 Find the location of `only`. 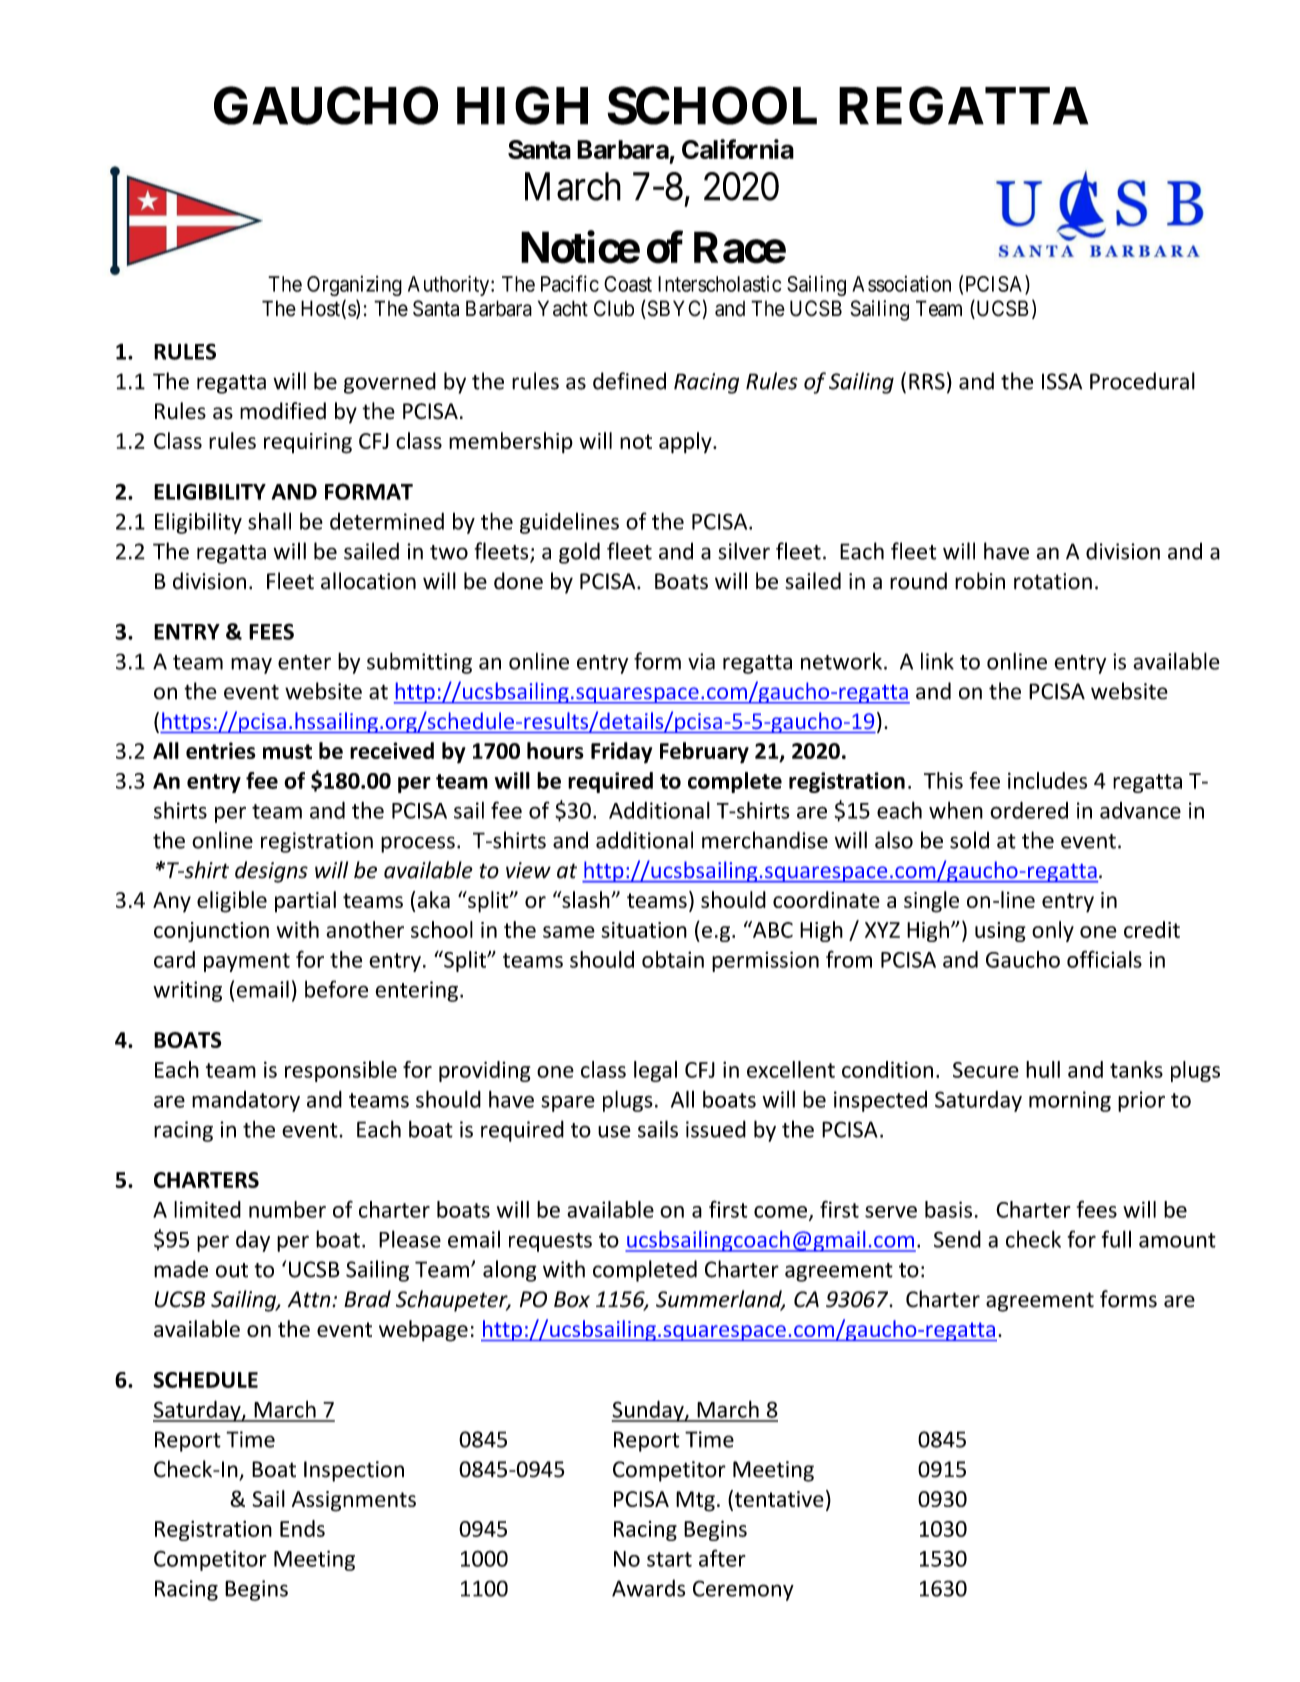

only is located at coordinates (1053, 931).
